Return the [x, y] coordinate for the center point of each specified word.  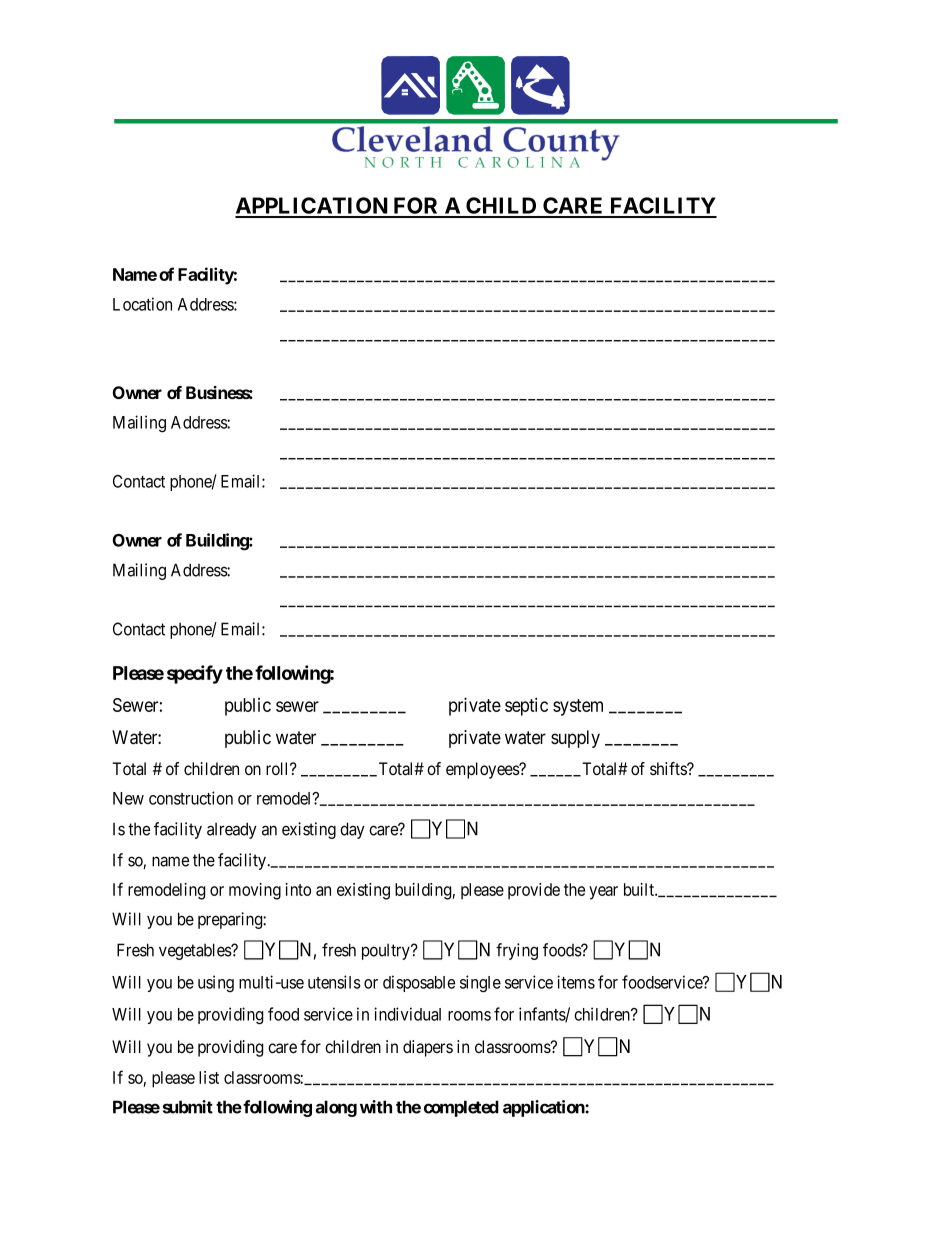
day [352, 830]
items [576, 982]
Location [142, 304]
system [578, 707]
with [376, 1107]
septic [526, 706]
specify [195, 674]
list [209, 1077]
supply [575, 739]
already [232, 830]
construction [191, 798]
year [603, 893]
